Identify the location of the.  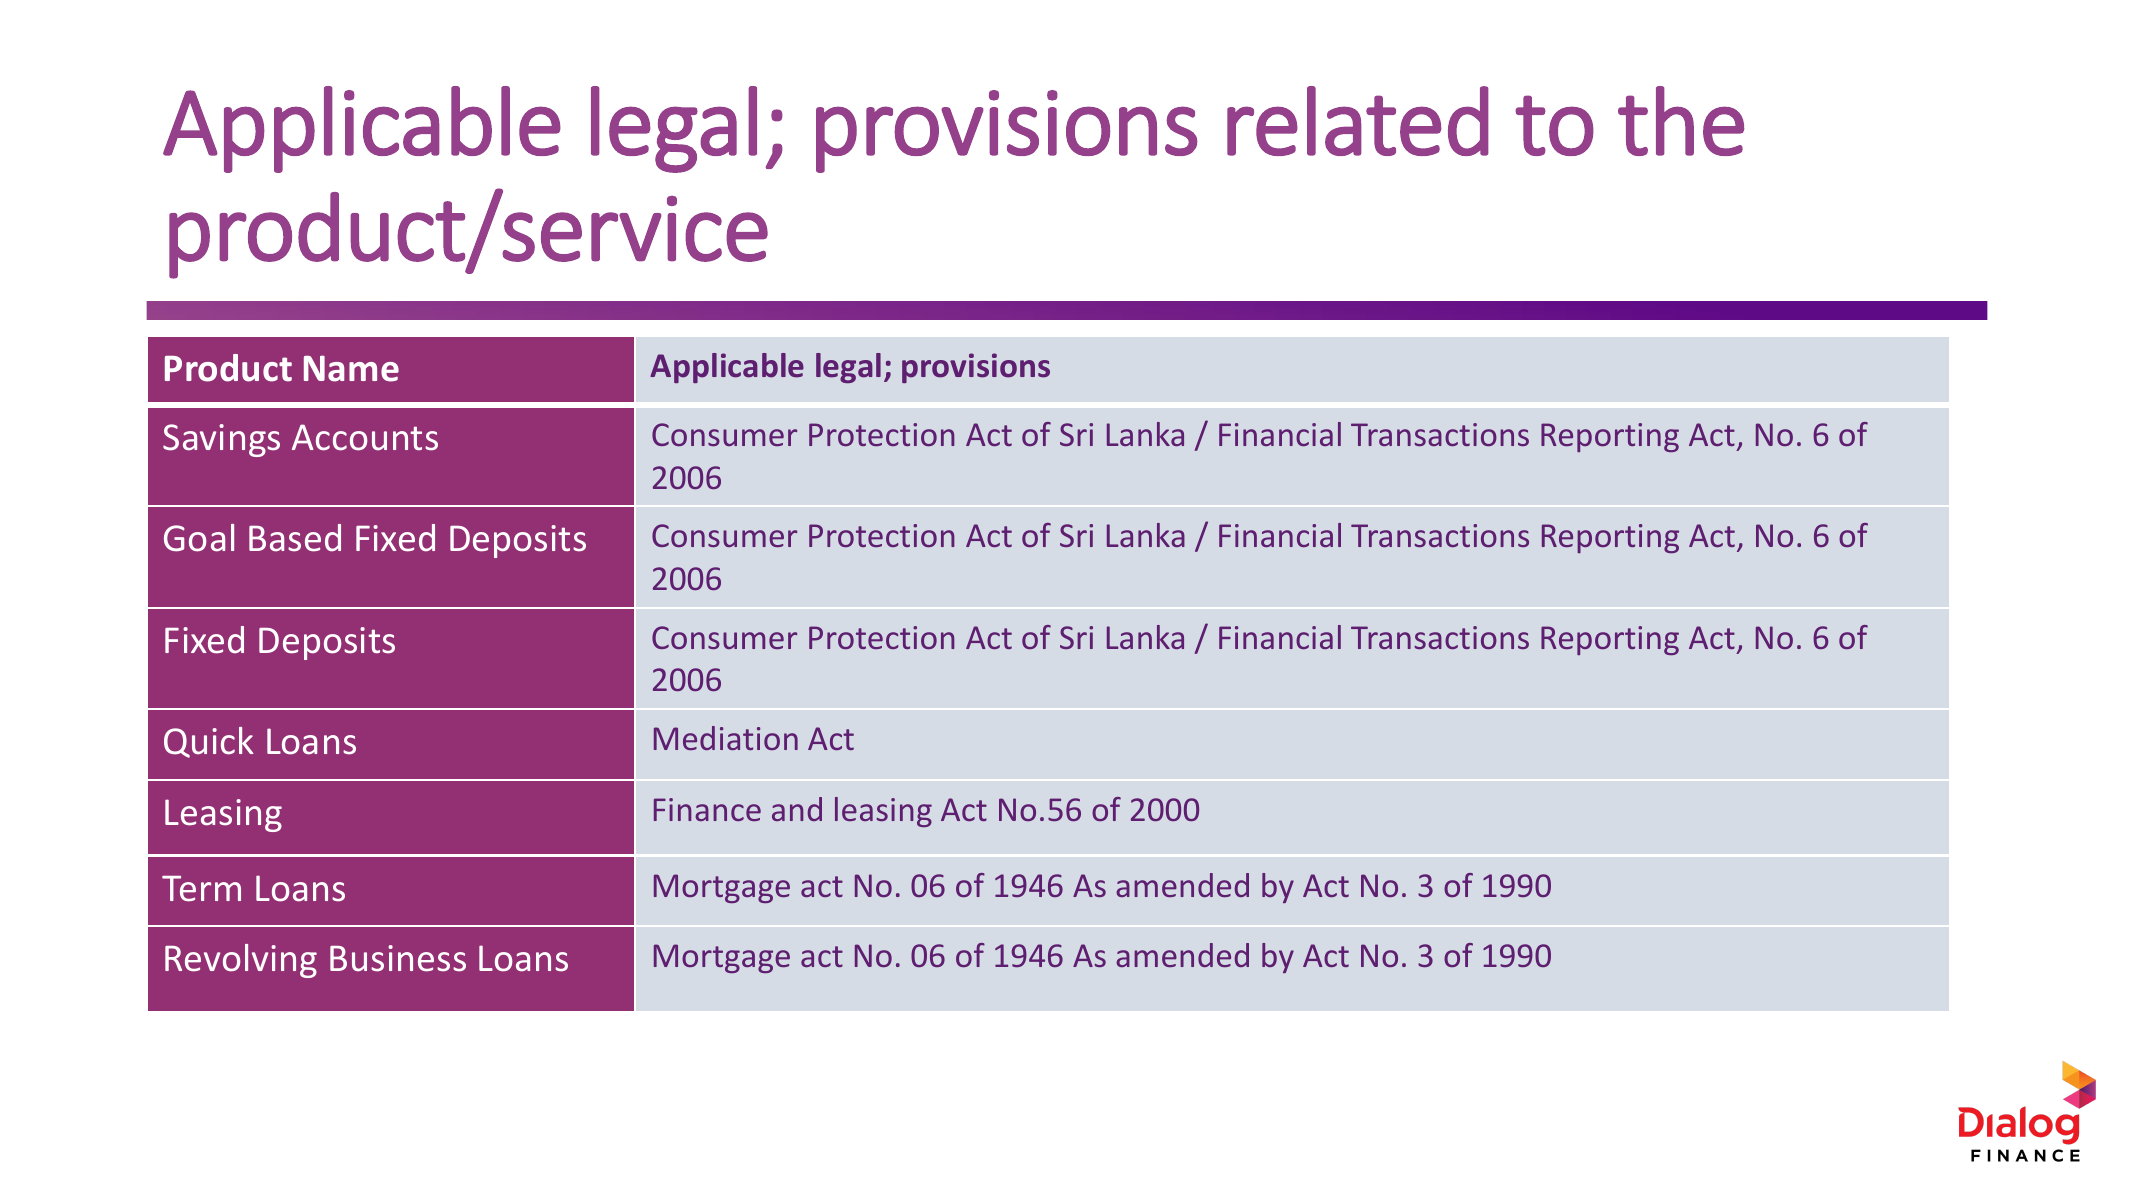
(1681, 121).
